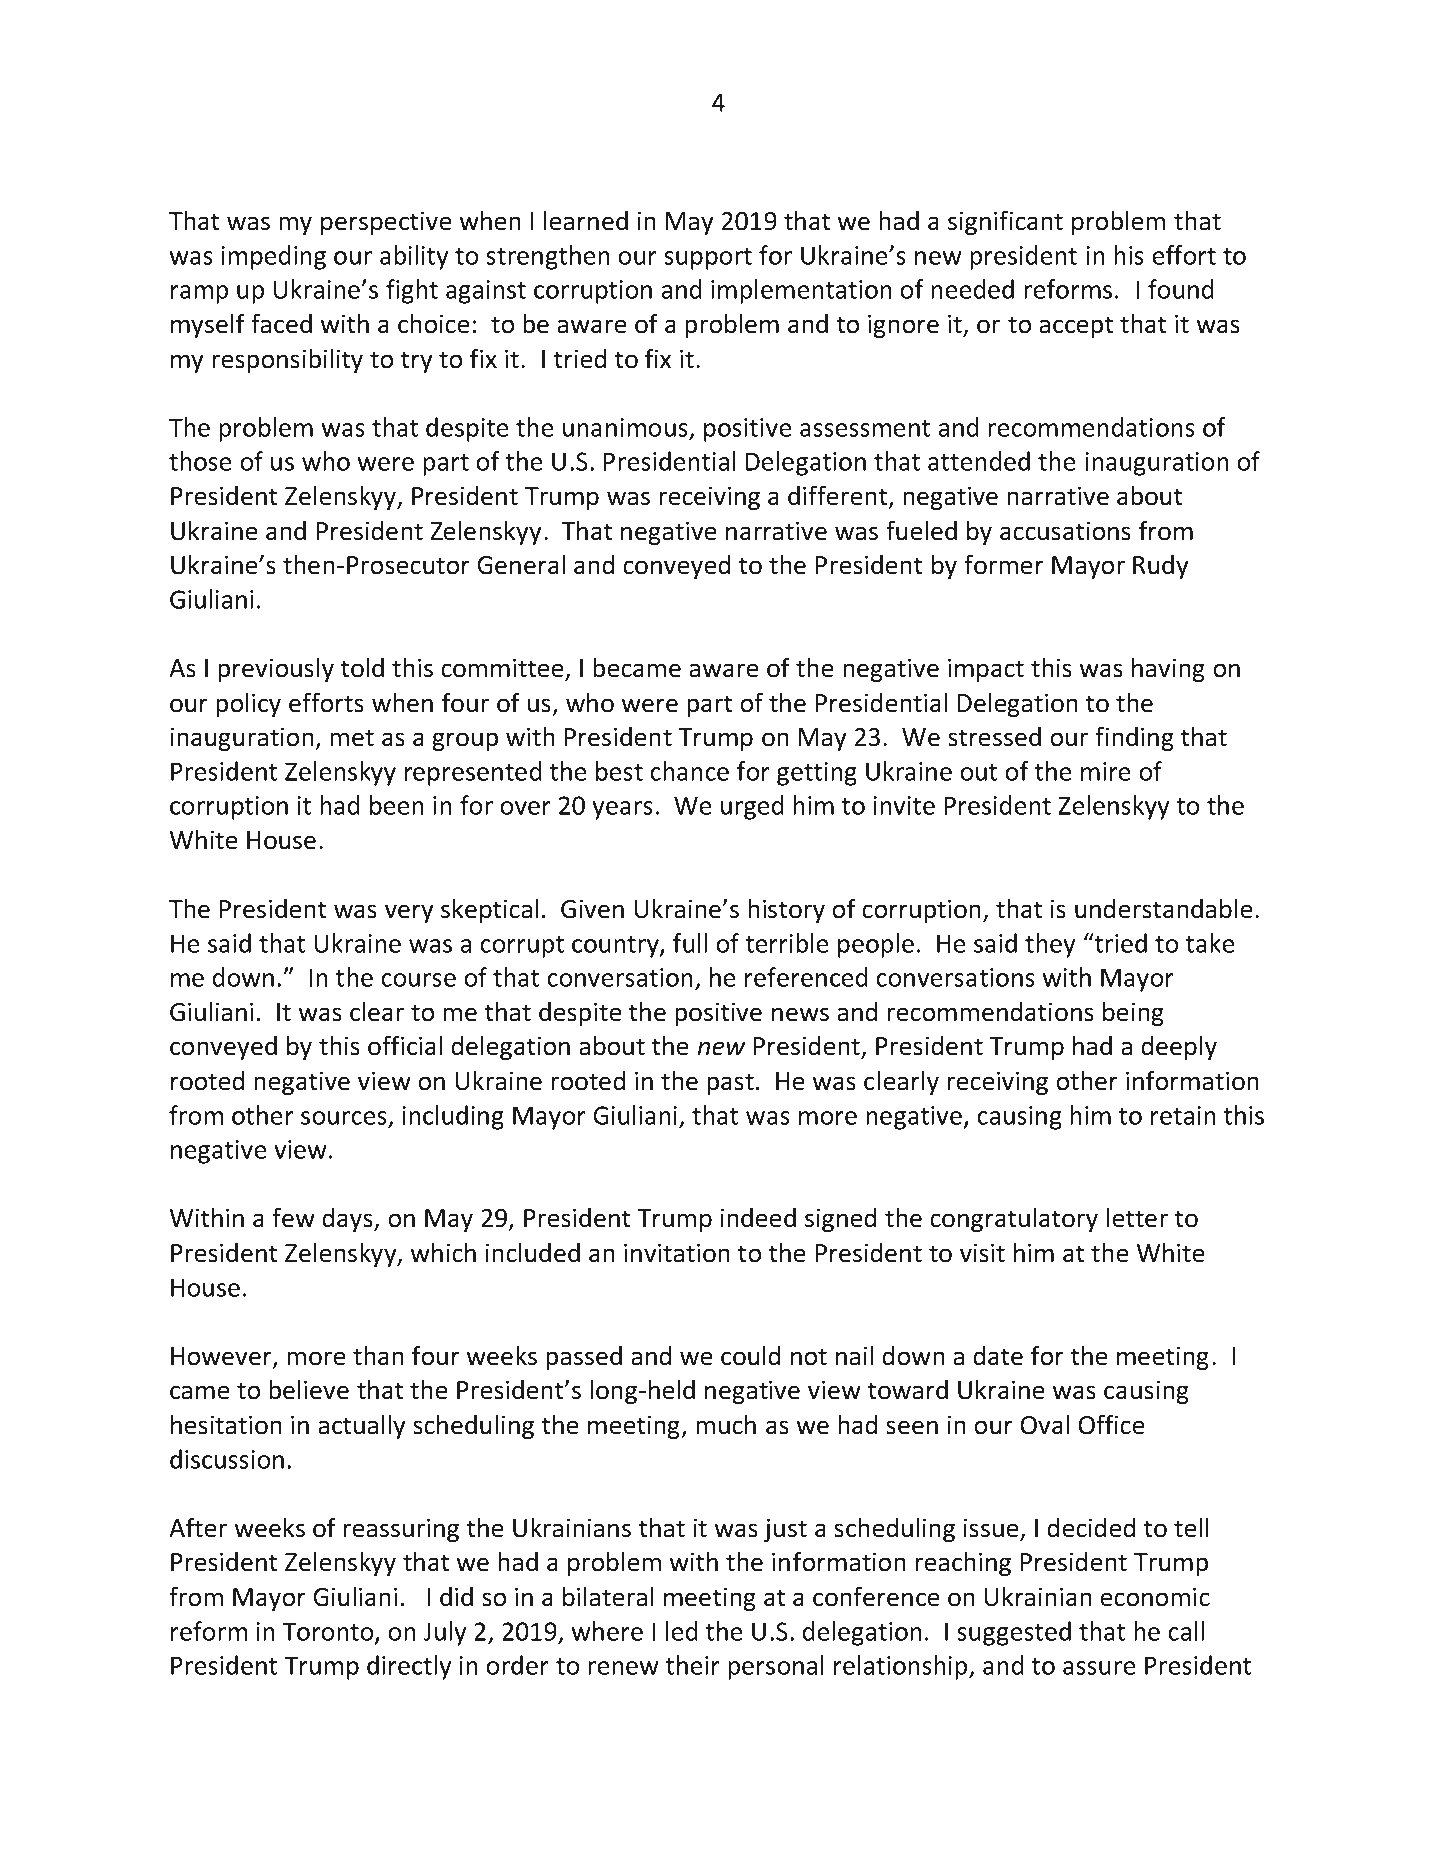 Image resolution: width=1437 pixels, height=1859 pixels. I want to click on days, so click(349, 1220).
